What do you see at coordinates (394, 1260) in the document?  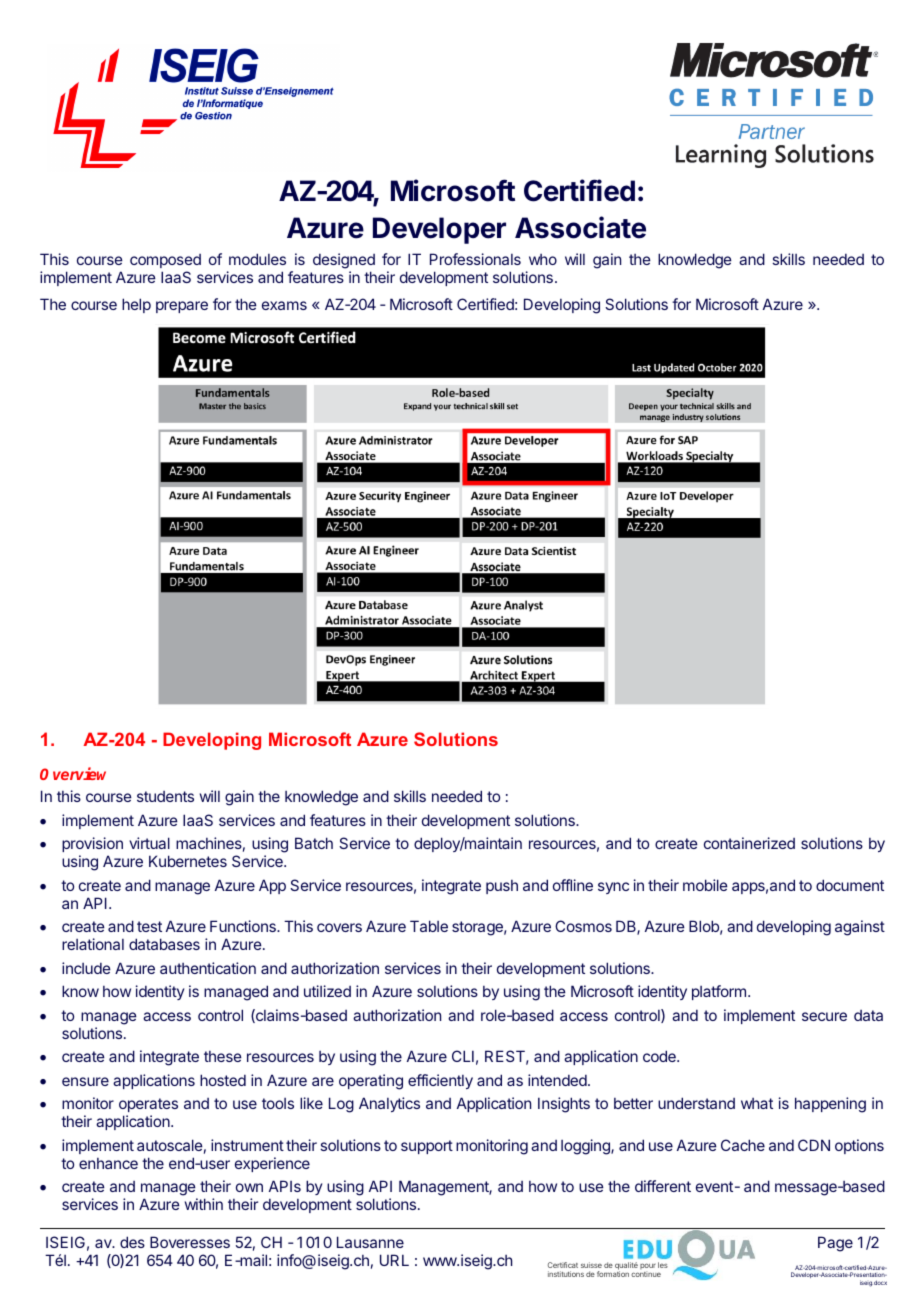 I see `URL` at bounding box center [394, 1260].
